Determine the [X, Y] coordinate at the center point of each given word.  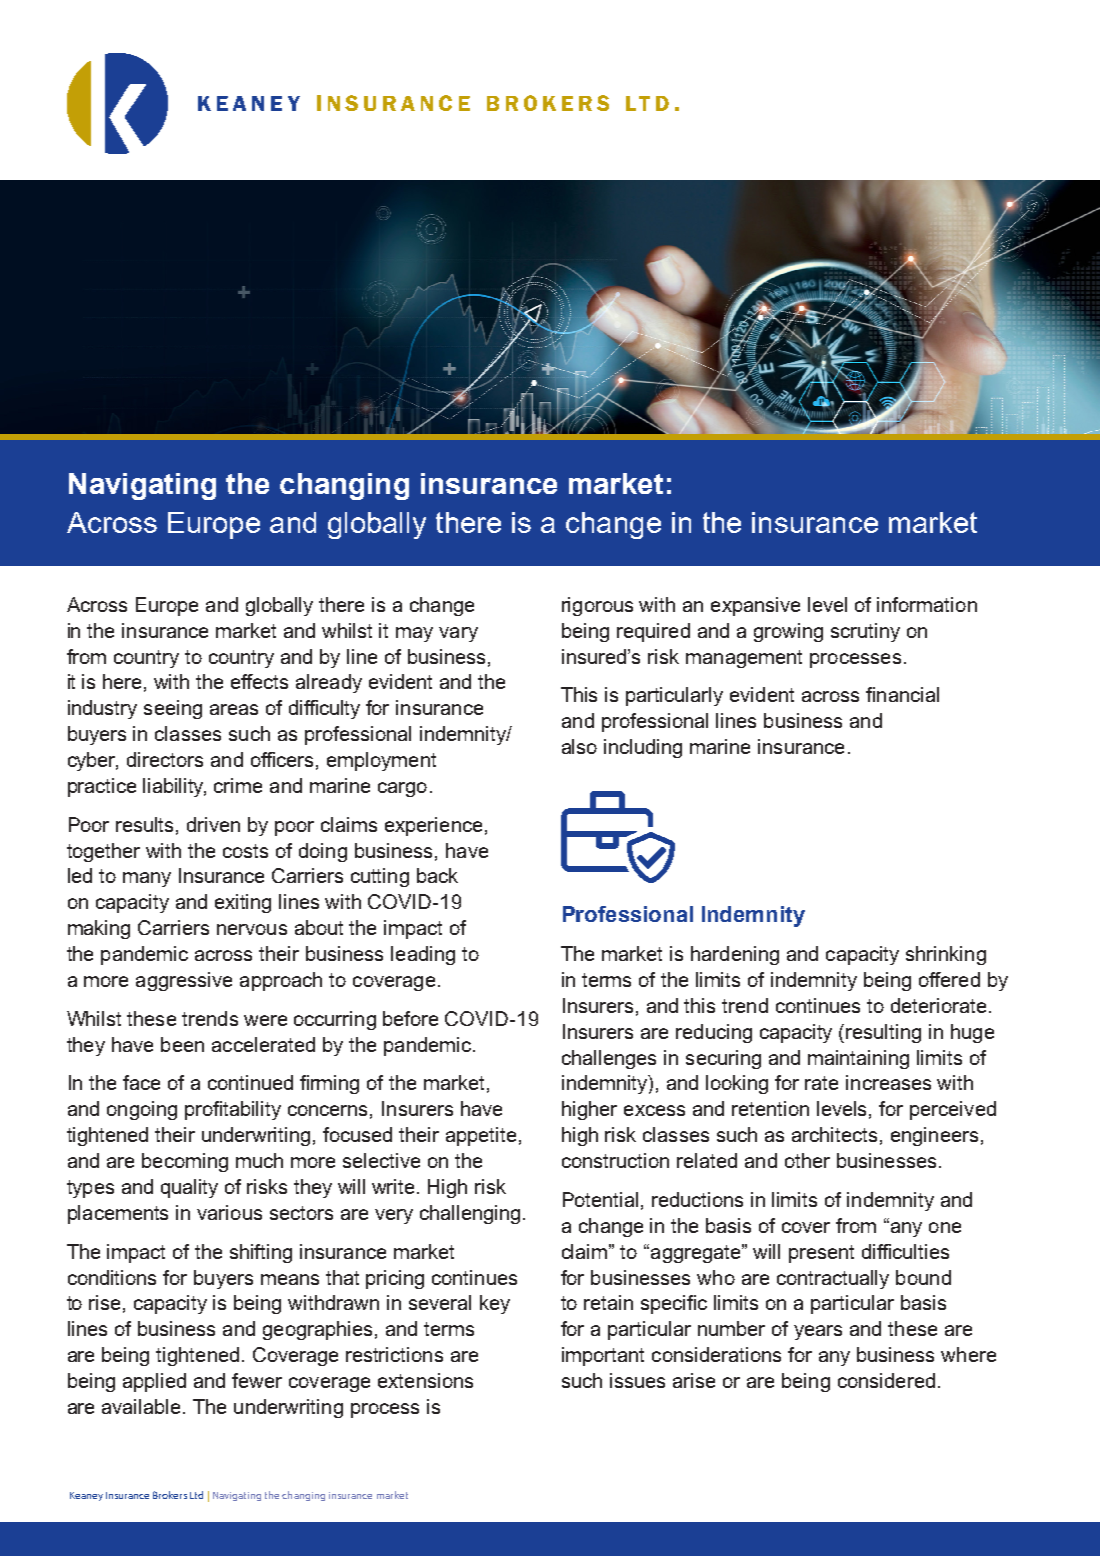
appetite [481, 1136]
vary [458, 634]
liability [174, 787]
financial [902, 694]
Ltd [196, 1495]
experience [433, 826]
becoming [185, 1162]
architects [834, 1134]
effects [259, 681]
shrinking [946, 955]
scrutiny [865, 632]
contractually [833, 1279]
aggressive [184, 981]
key [495, 1304]
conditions [112, 1277]
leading [423, 955]
